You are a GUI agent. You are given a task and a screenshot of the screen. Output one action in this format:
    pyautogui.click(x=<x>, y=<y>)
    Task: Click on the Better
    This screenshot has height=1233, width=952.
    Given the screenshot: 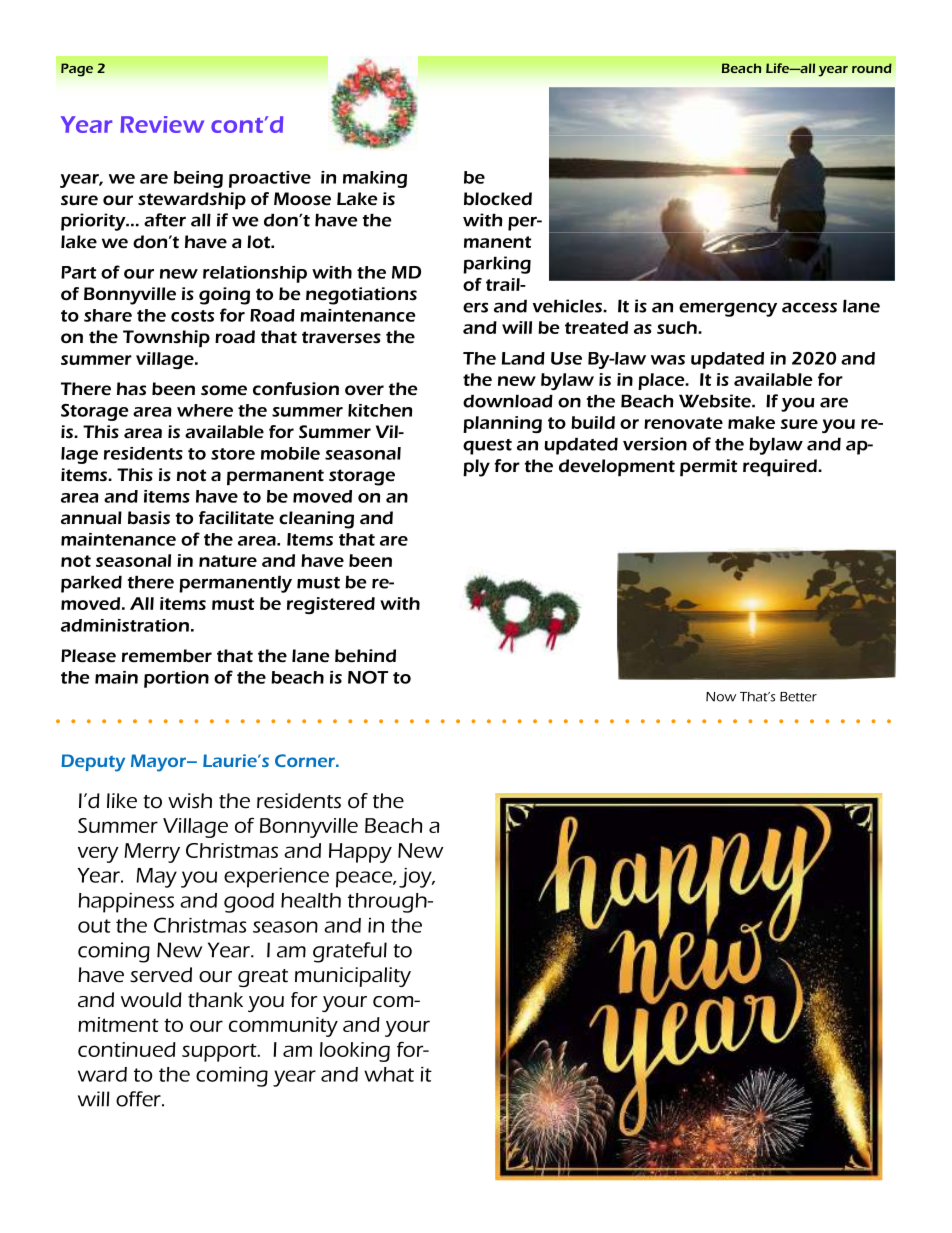 What is the action you would take?
    pyautogui.click(x=798, y=697)
